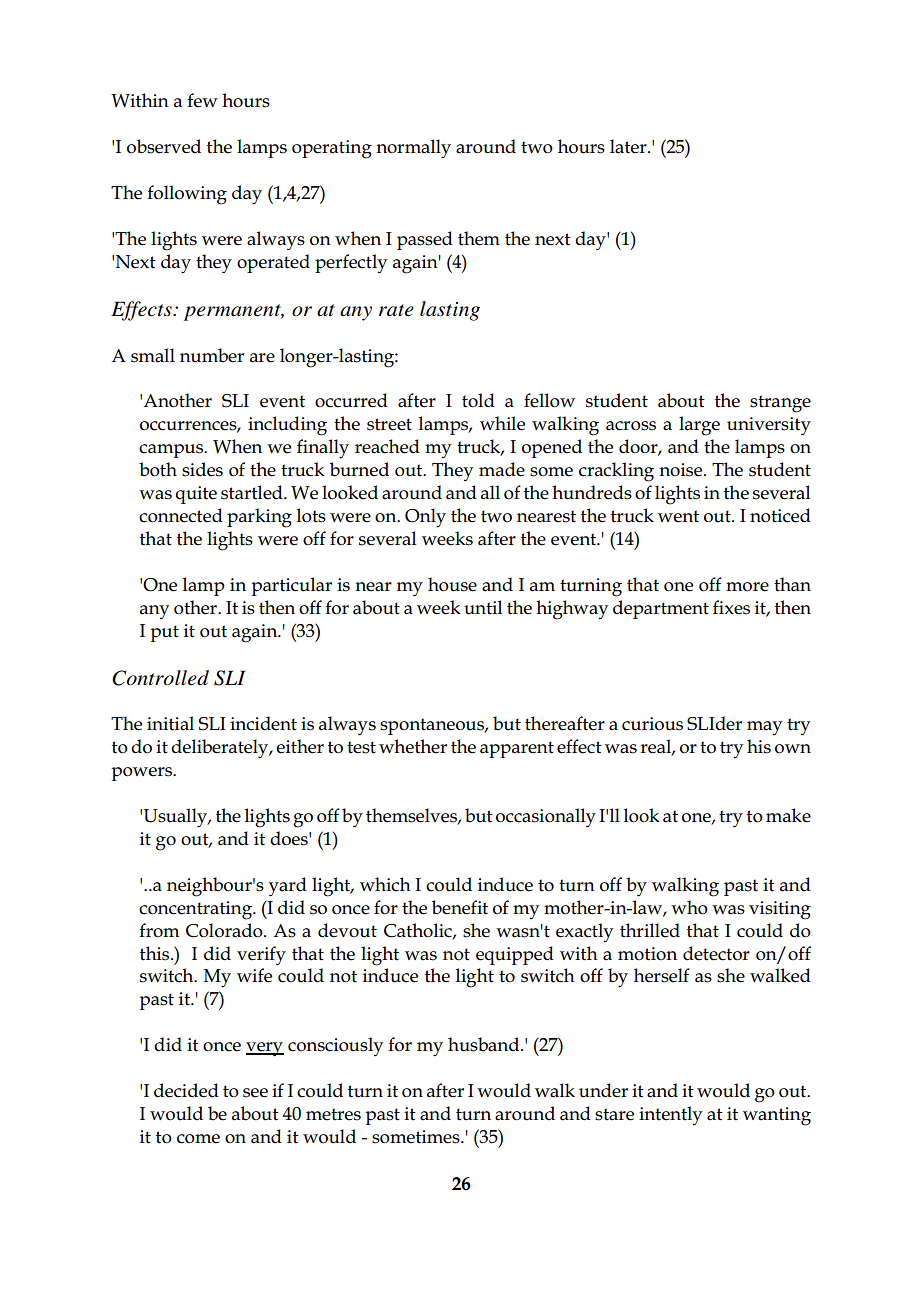 This screenshot has width=924, height=1307. I want to click on see, so click(255, 1093).
